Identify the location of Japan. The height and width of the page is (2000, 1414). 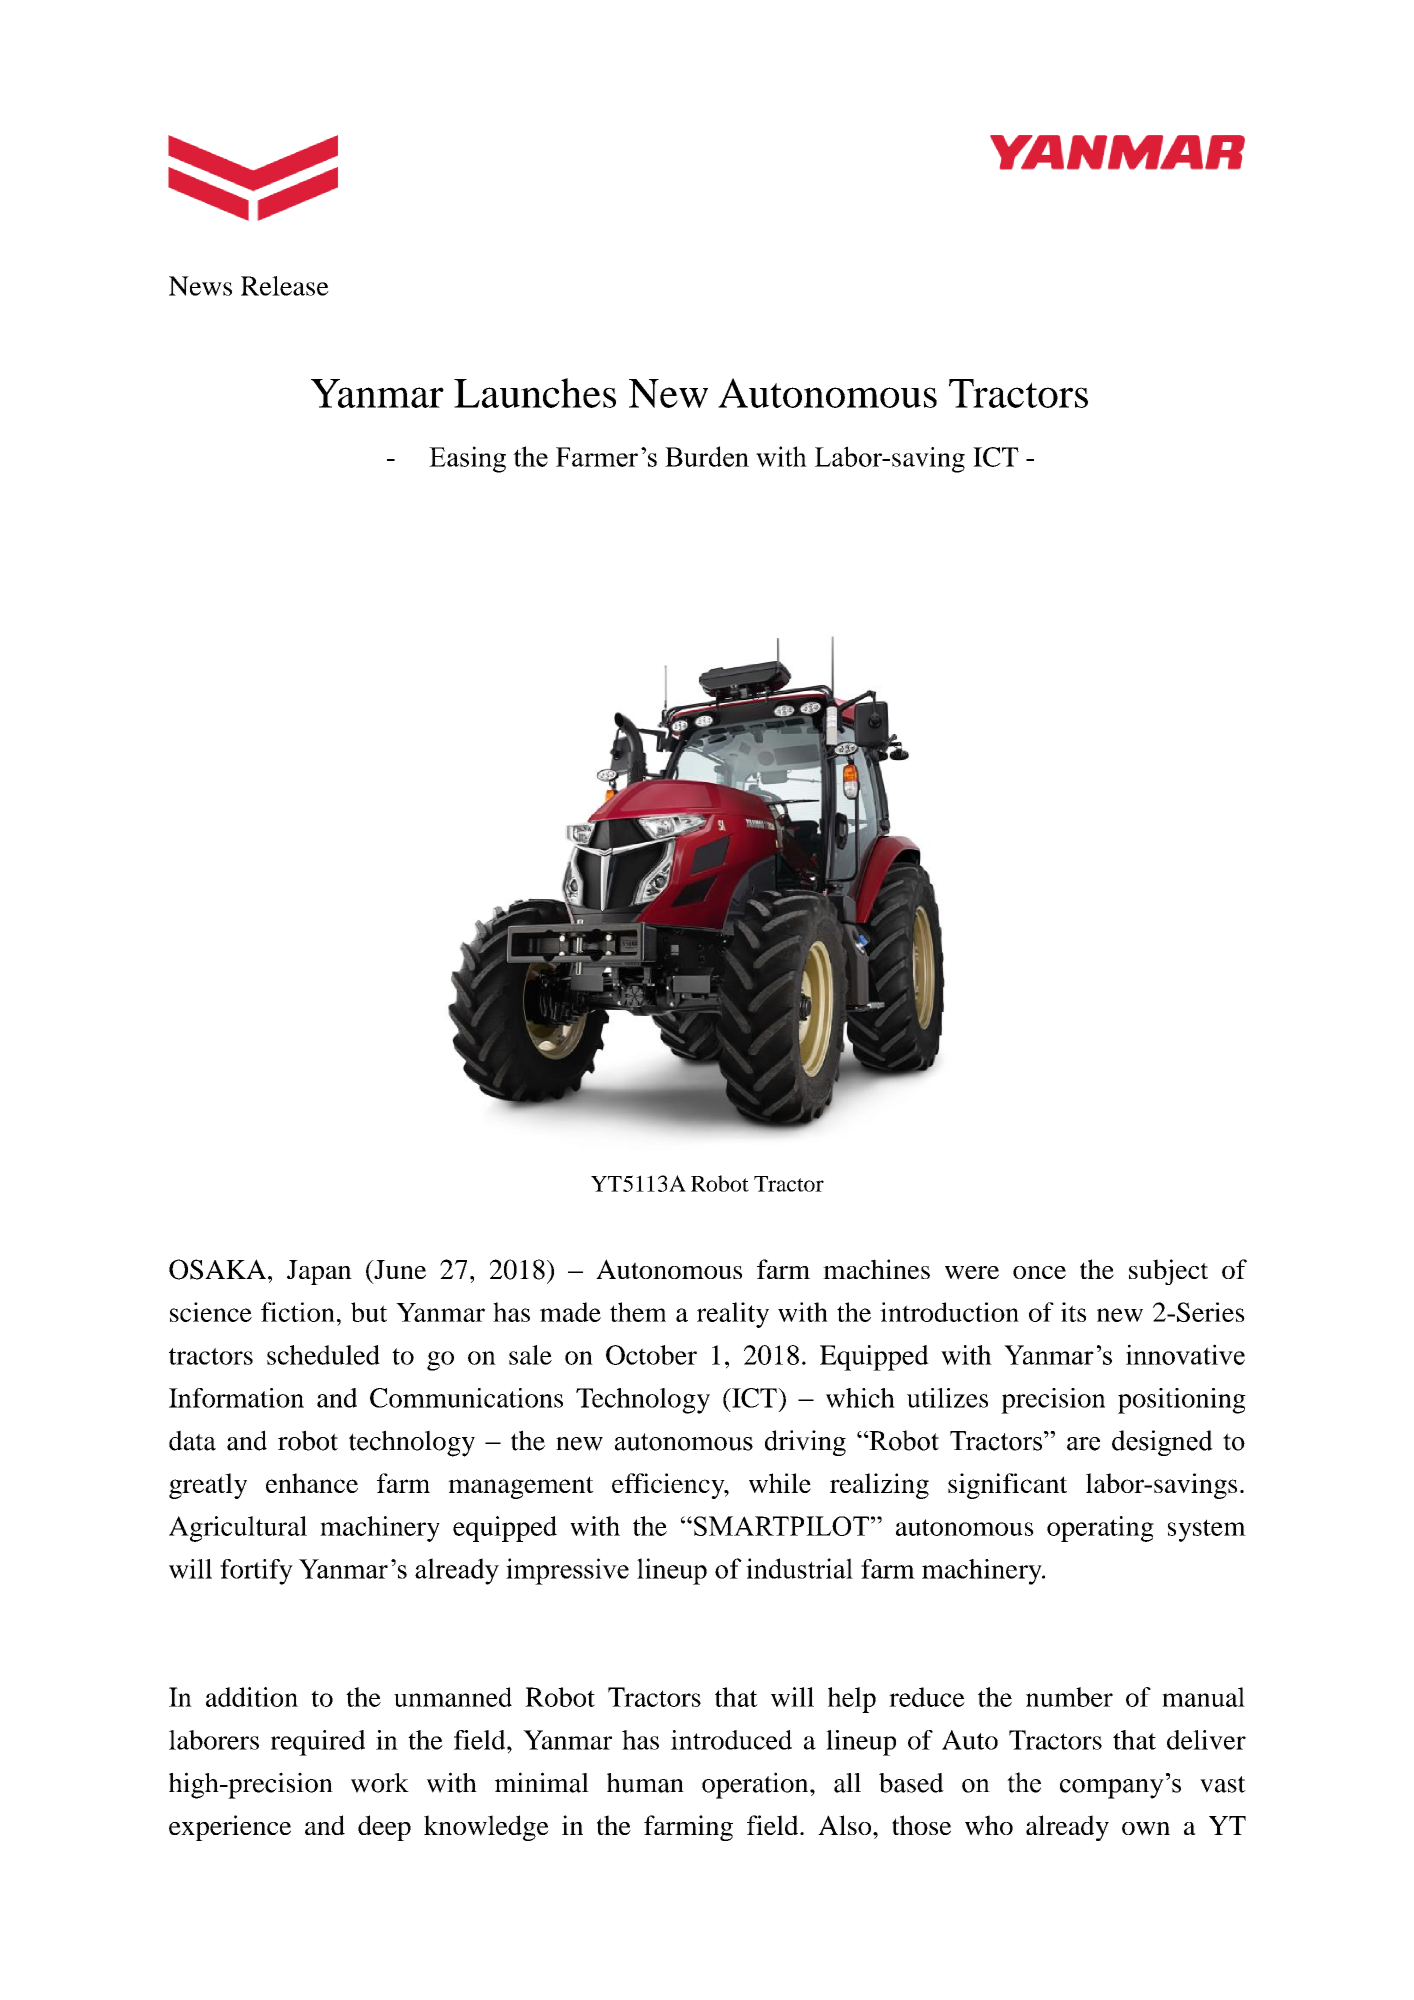
(319, 1272).
